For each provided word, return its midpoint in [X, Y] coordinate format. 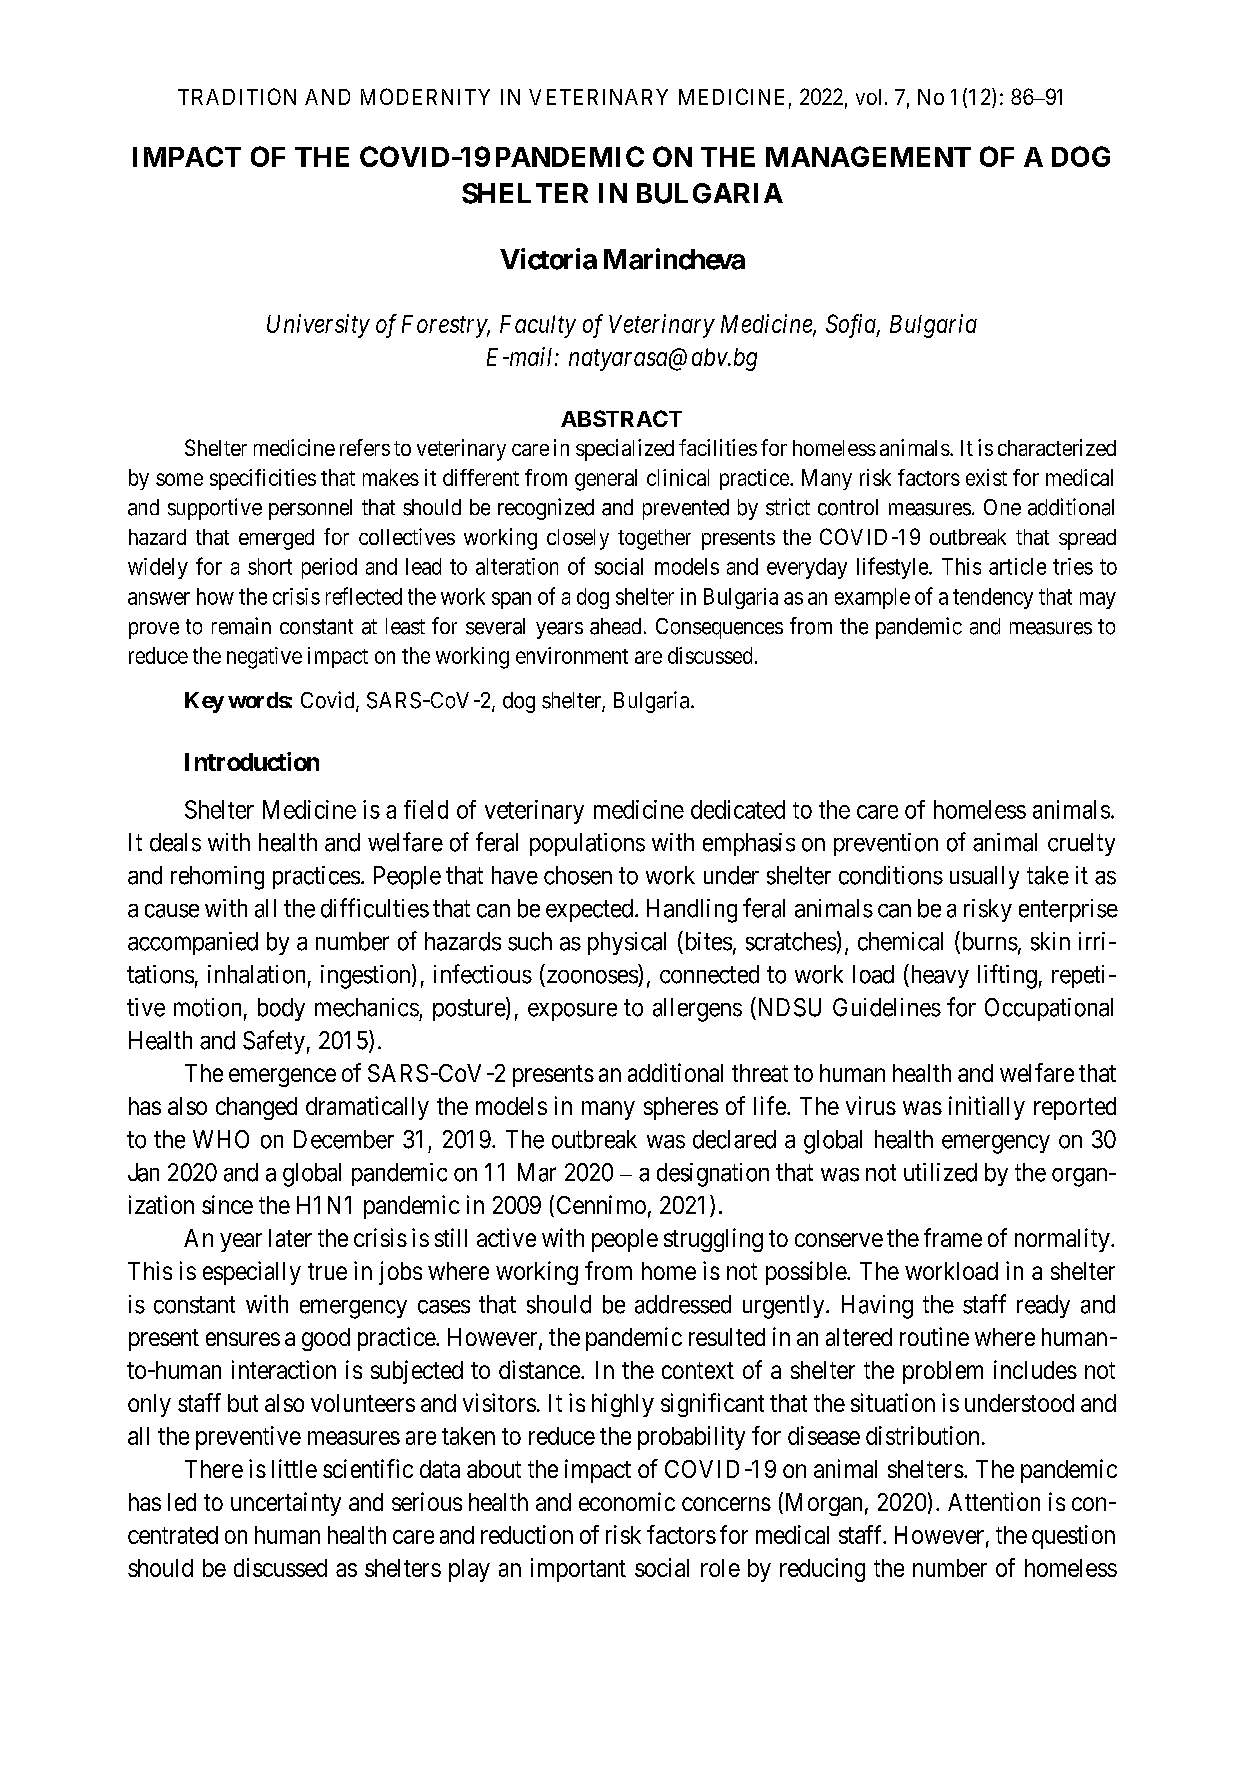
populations [587, 844]
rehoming [217, 878]
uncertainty [286, 1504]
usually [984, 877]
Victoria [548, 259]
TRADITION [237, 96]
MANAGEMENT [868, 156]
